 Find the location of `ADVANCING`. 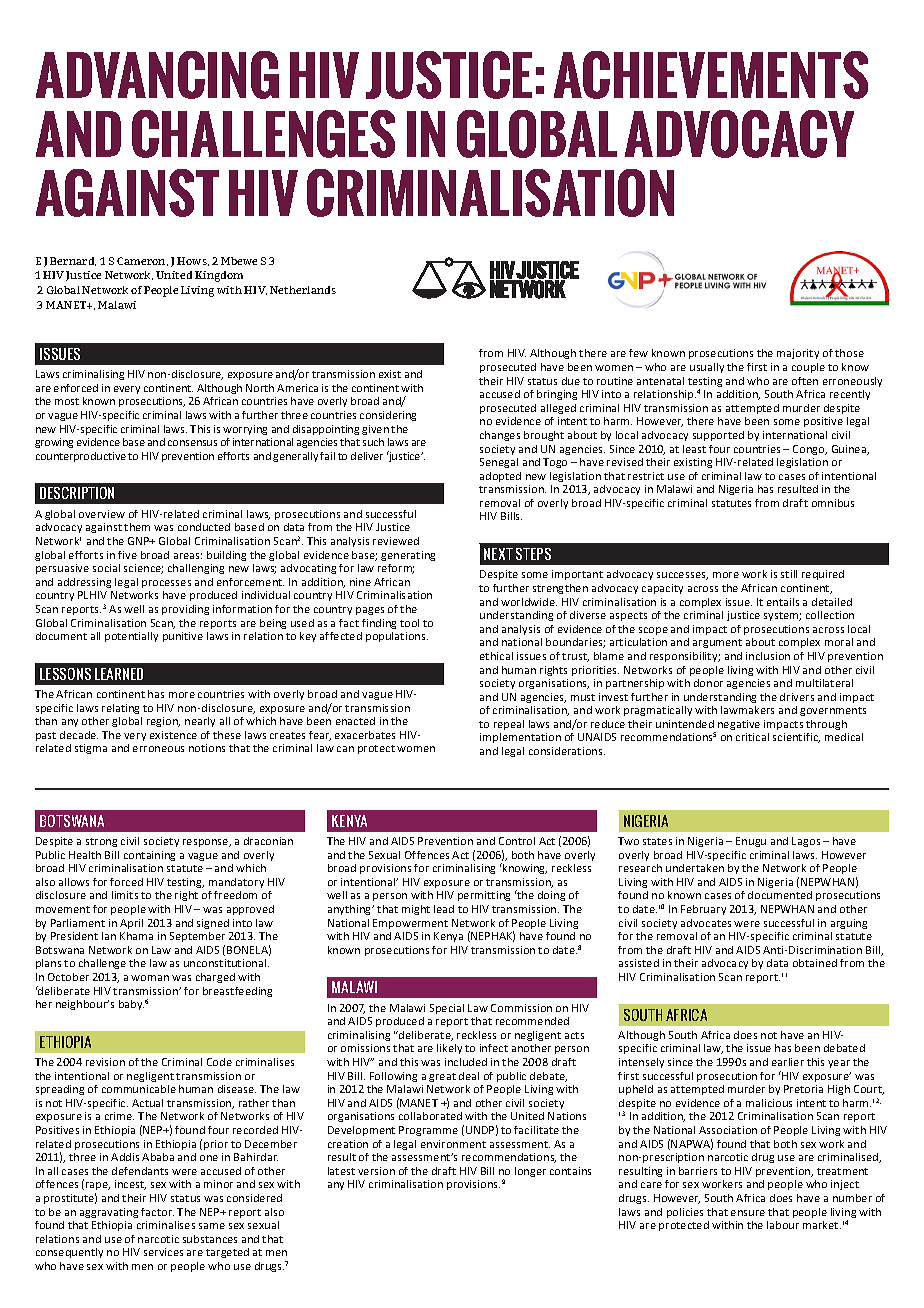

ADVANCING is located at coordinates (157, 75).
